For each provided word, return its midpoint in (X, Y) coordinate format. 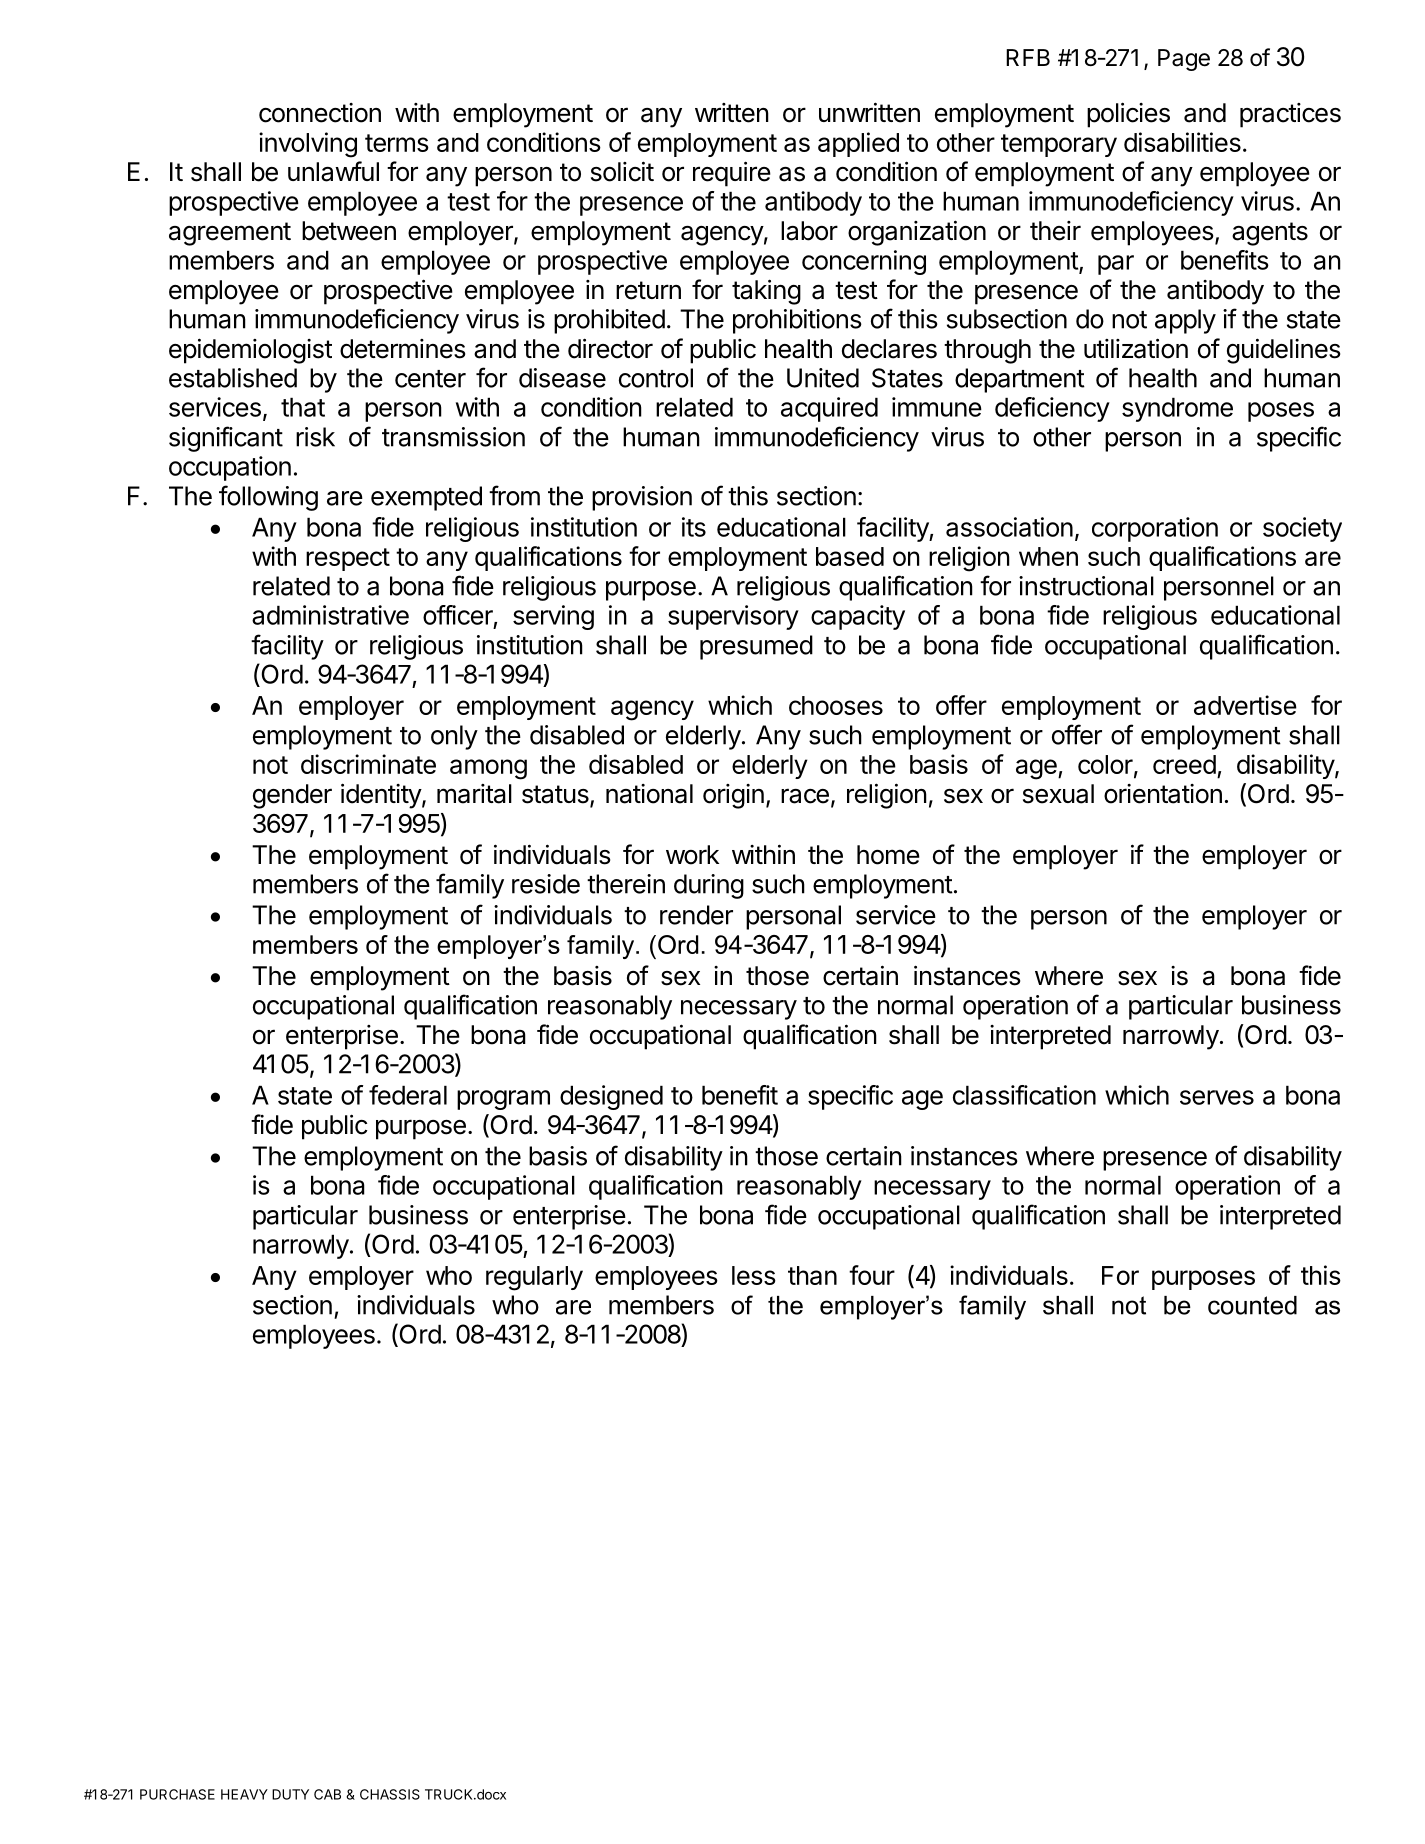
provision (642, 498)
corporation (1155, 529)
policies (1128, 115)
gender (292, 796)
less (754, 1275)
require (732, 174)
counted (1252, 1305)
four (872, 1275)
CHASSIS (390, 1794)
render (696, 915)
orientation (1163, 794)
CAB (327, 1794)
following (268, 498)
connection (320, 113)
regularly (534, 1278)
